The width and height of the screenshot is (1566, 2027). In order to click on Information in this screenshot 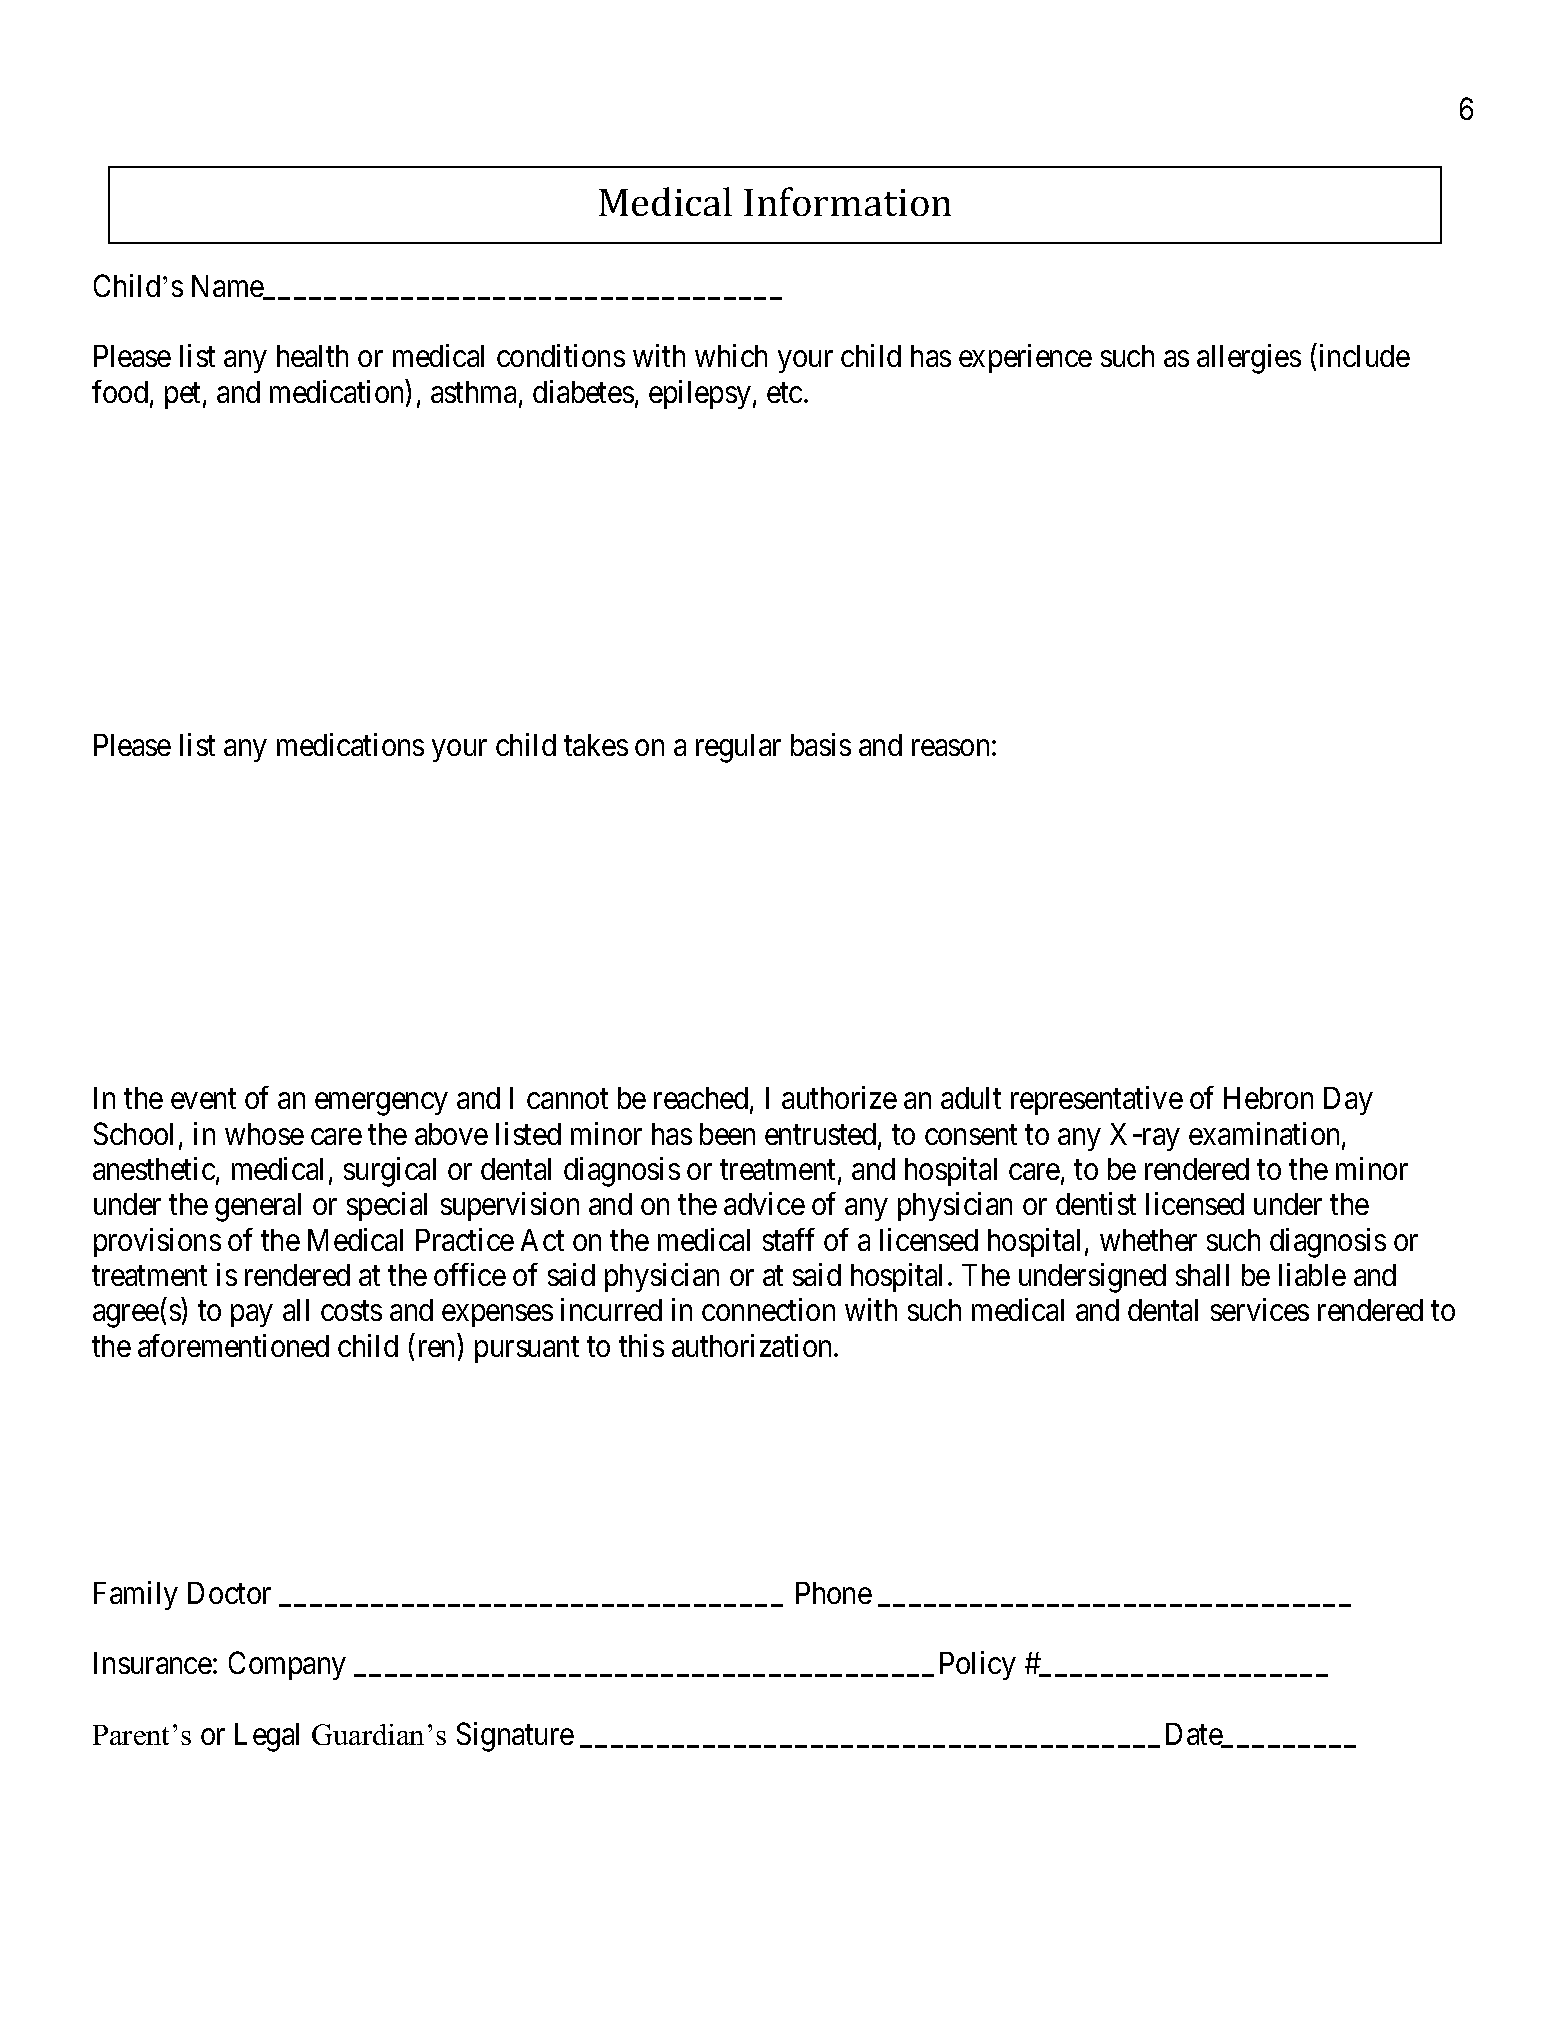, I will do `click(847, 201)`.
